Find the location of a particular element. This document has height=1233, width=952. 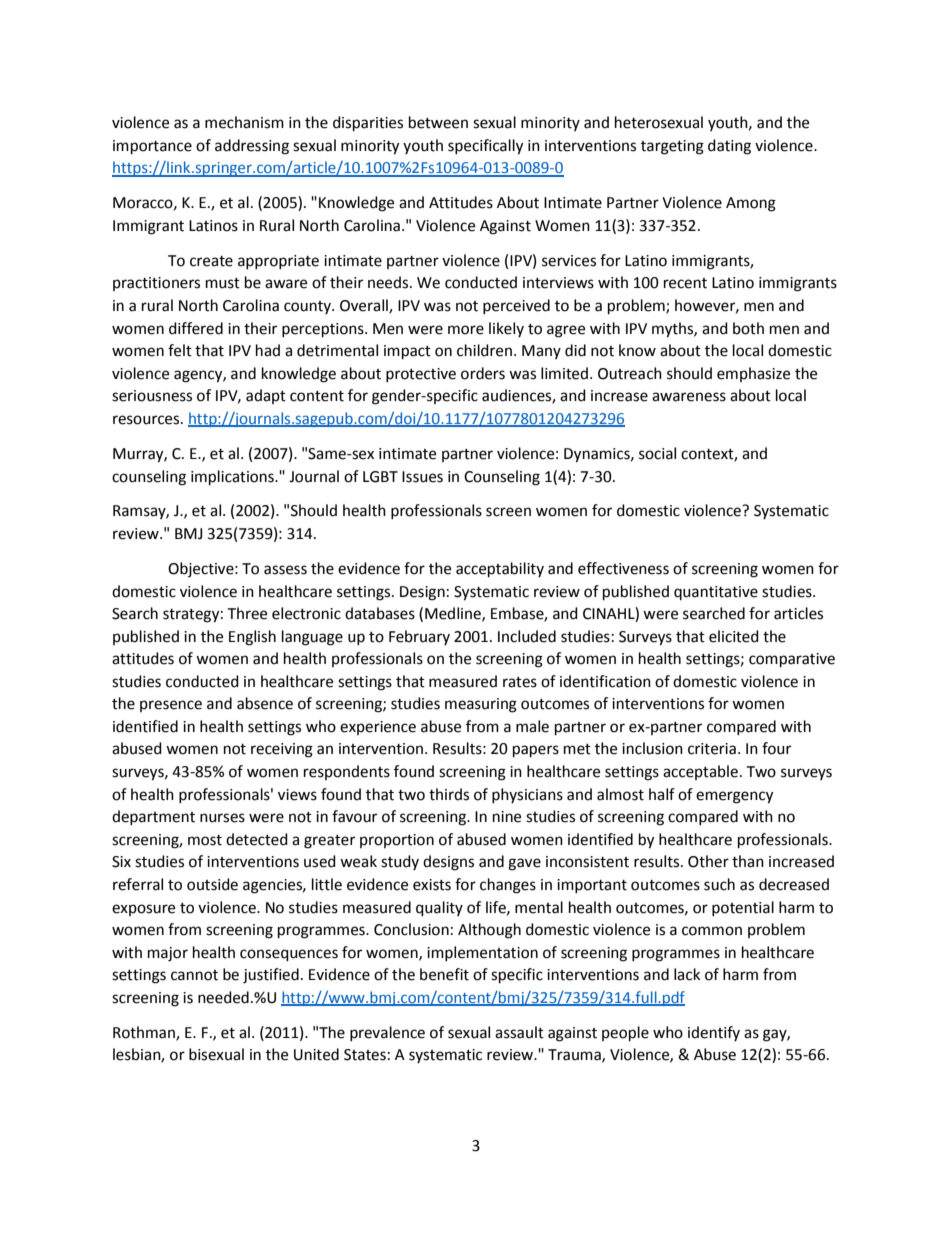

dating is located at coordinates (729, 147).
